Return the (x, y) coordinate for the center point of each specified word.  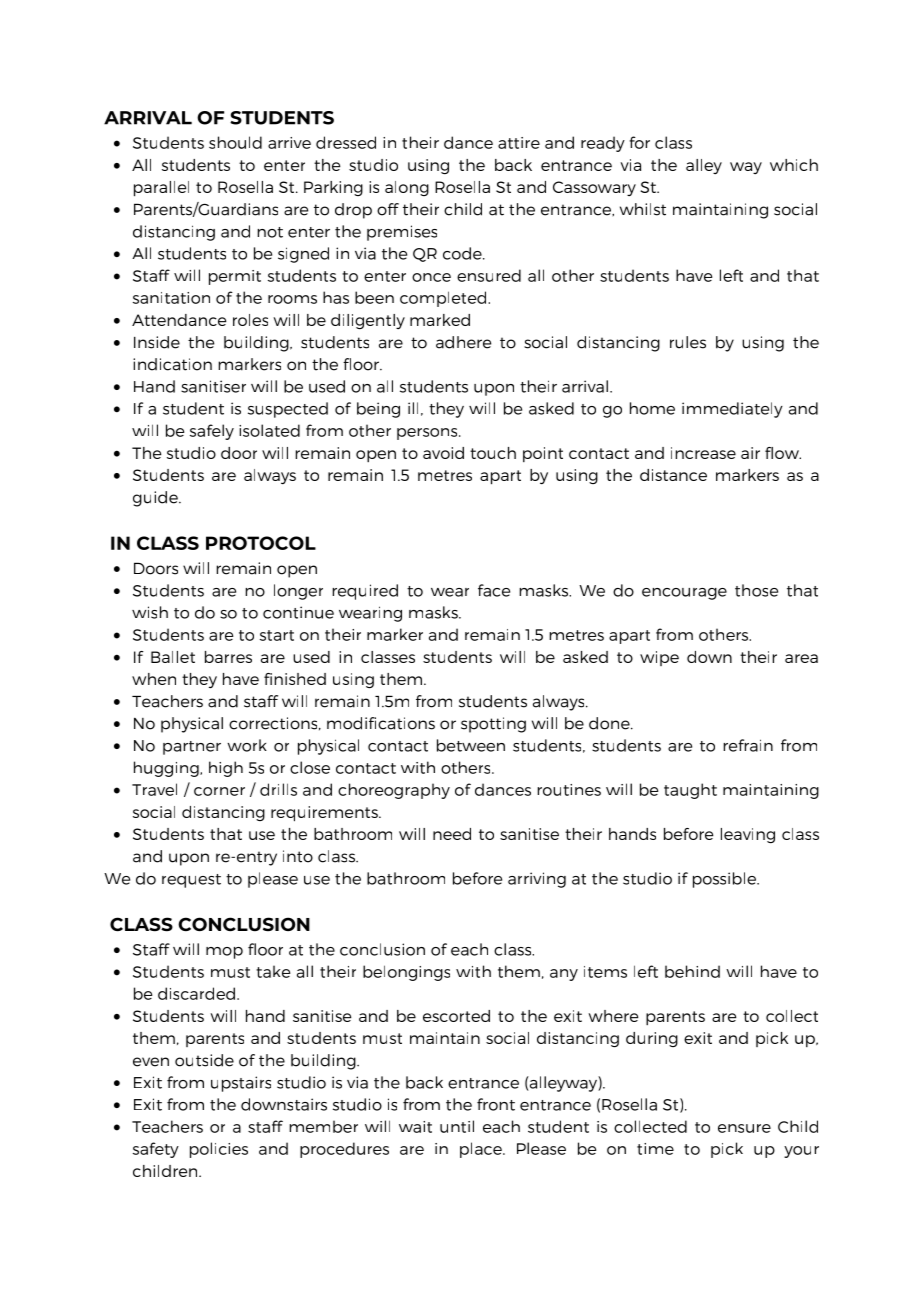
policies (219, 1150)
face (494, 590)
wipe (659, 658)
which (794, 165)
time (655, 1149)
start (277, 635)
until (457, 1126)
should (235, 142)
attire (519, 143)
